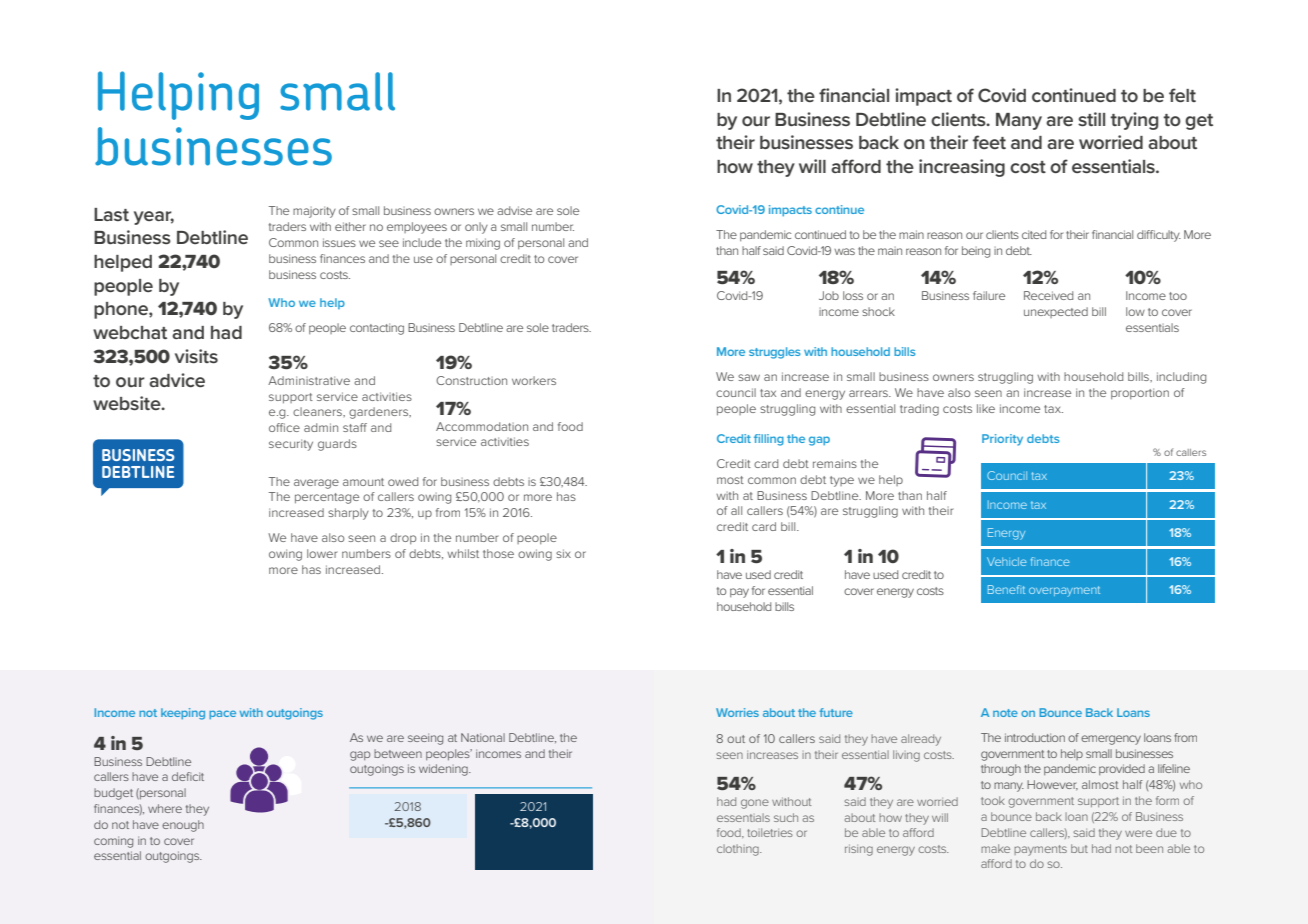 Image resolution: width=1308 pixels, height=924 pixels. Describe the element at coordinates (737, 712) in the screenshot. I see `Worries` at that location.
